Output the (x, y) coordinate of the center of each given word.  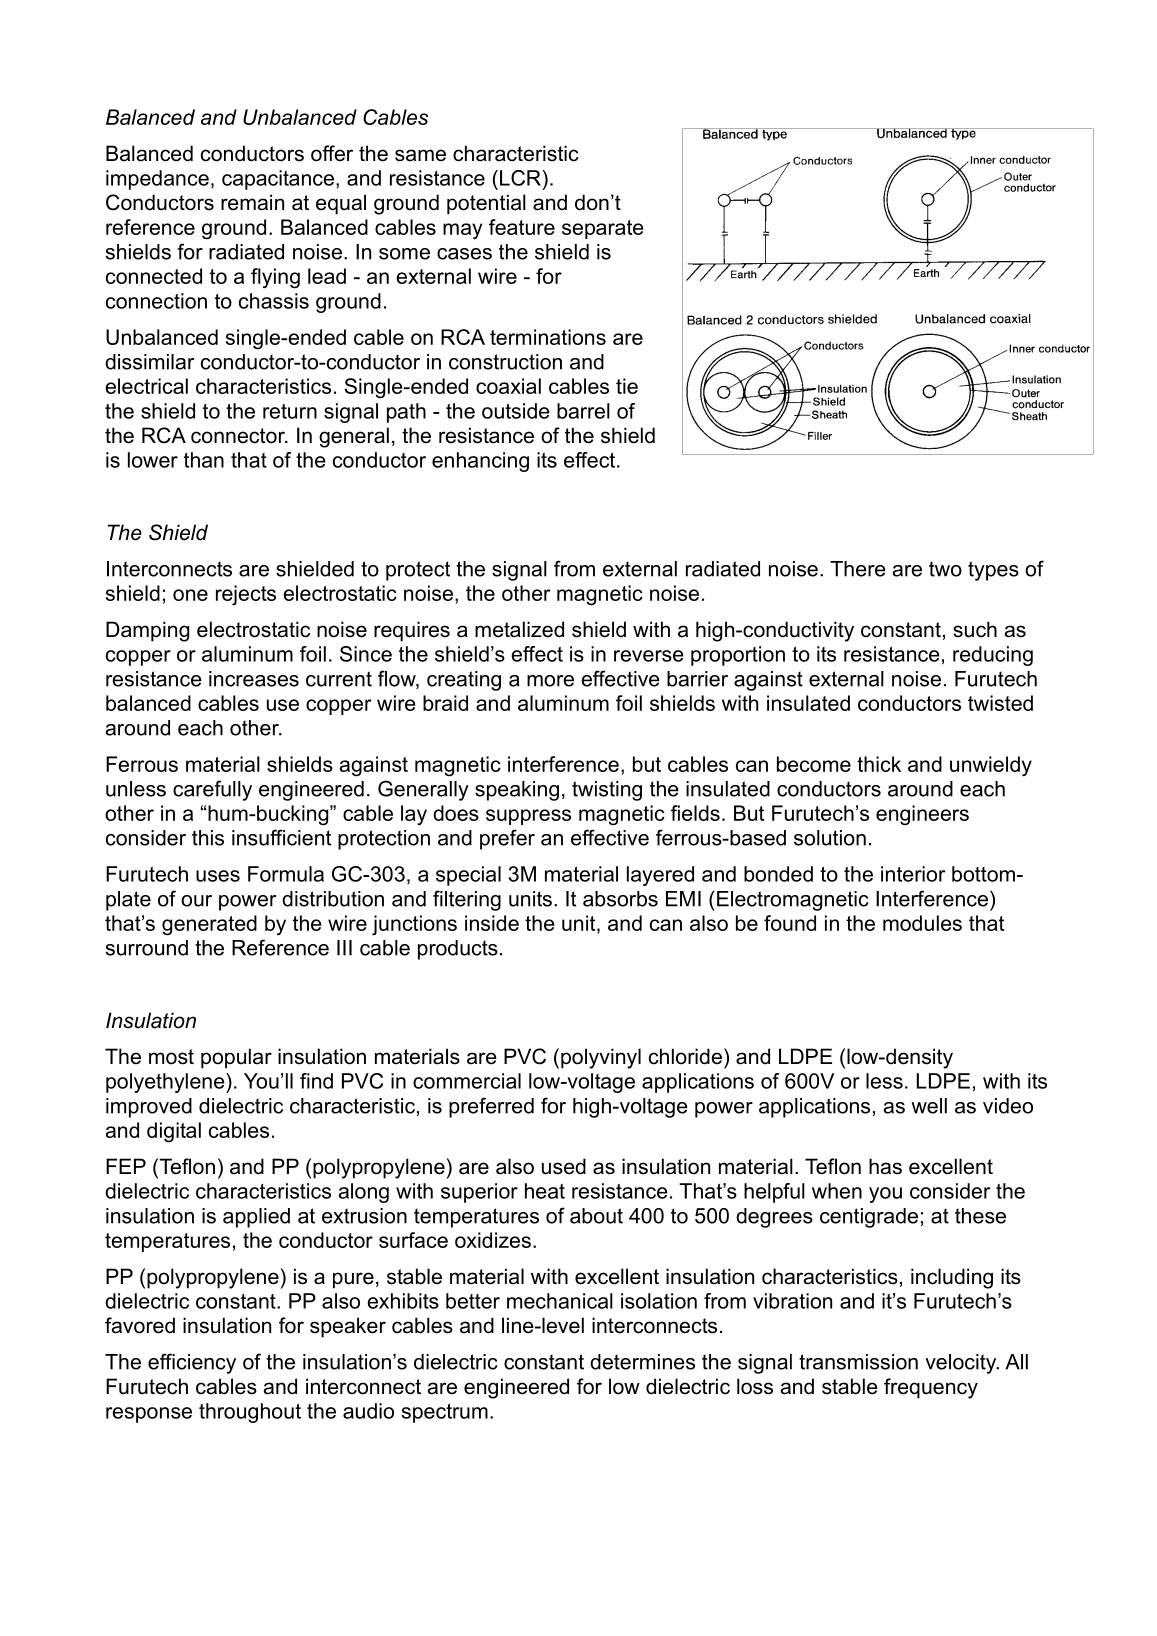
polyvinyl (601, 1058)
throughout (250, 1413)
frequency (931, 1388)
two (945, 569)
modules (922, 923)
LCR (520, 178)
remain (252, 202)
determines (642, 1362)
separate (602, 229)
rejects (246, 595)
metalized (519, 629)
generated (209, 925)
